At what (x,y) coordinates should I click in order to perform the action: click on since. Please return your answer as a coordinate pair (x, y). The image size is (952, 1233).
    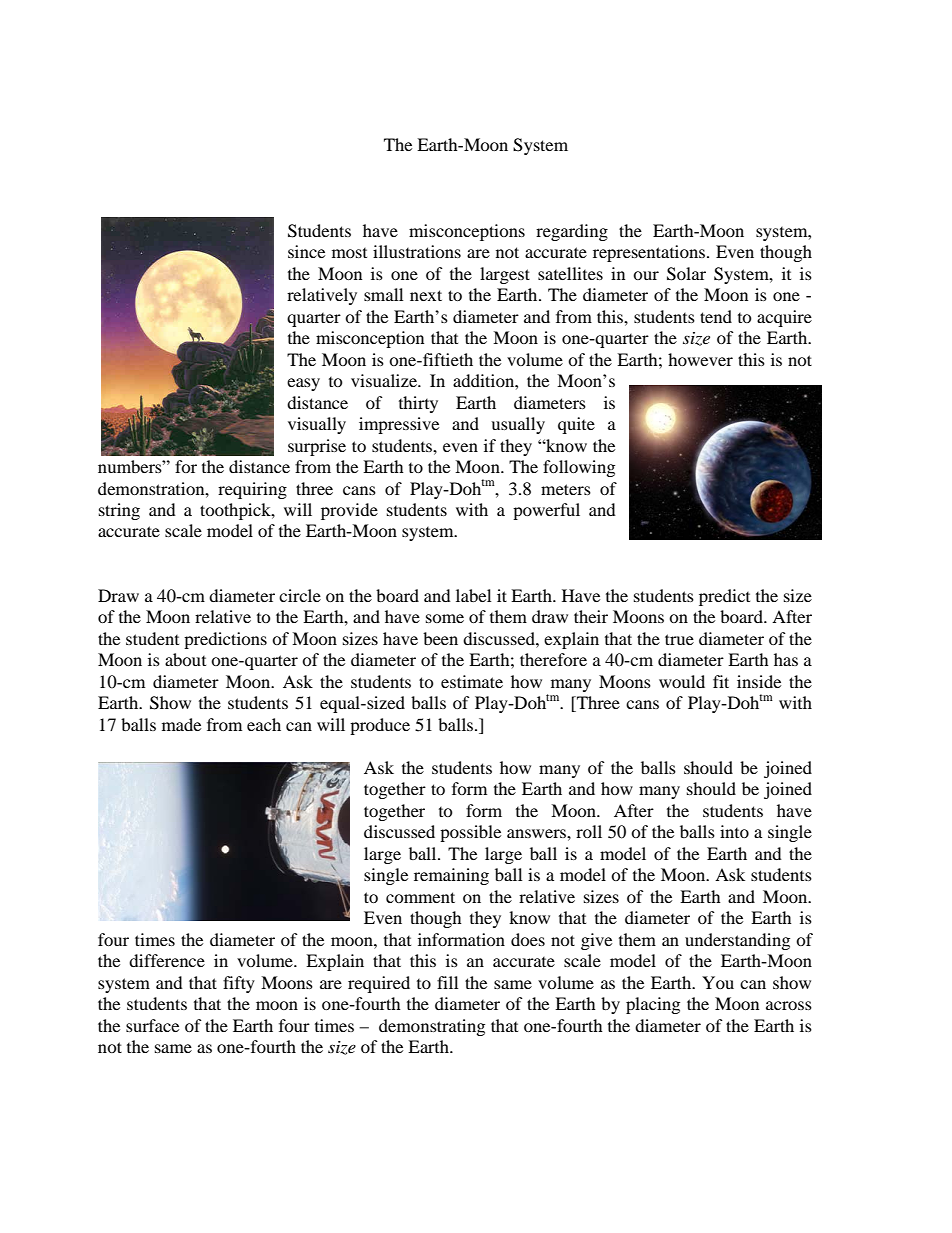
    Looking at the image, I should click on (306, 251).
